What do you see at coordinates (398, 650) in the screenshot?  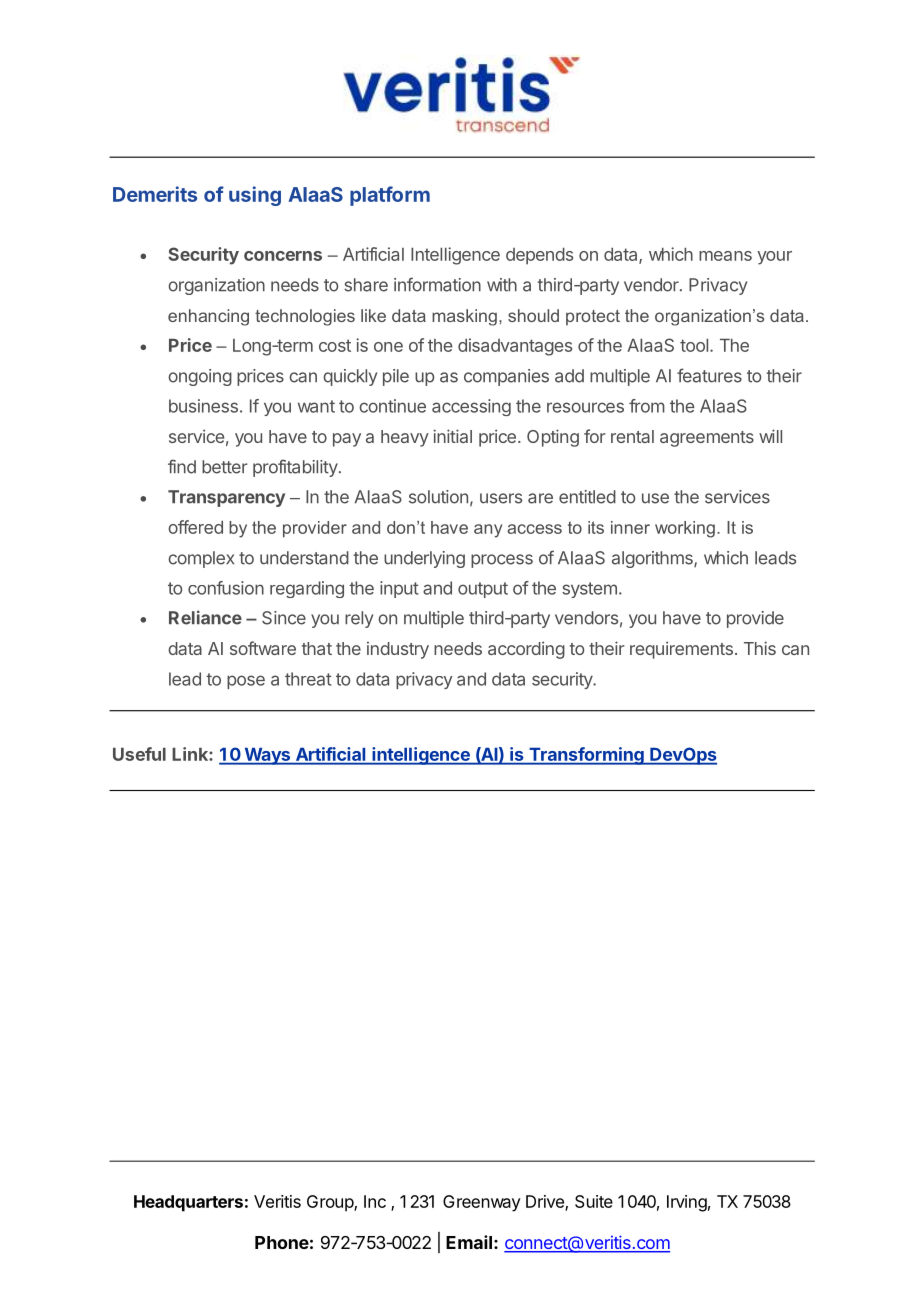 I see `industry` at bounding box center [398, 650].
